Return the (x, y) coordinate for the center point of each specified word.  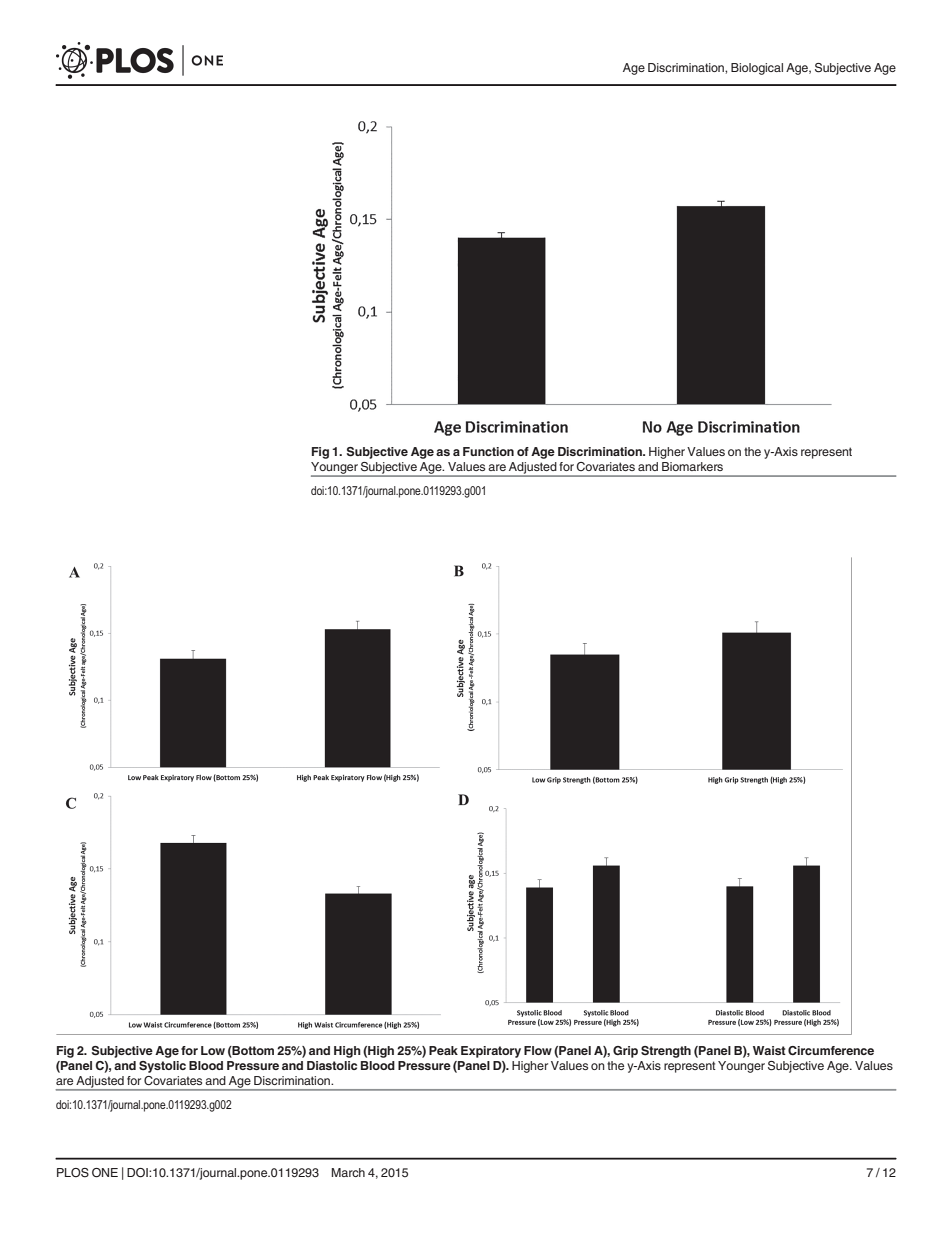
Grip (625, 1052)
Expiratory (491, 1052)
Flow (538, 1050)
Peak (443, 1050)
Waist (769, 1050)
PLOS (73, 1173)
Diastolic (332, 1065)
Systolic (162, 1067)
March (348, 1172)
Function (488, 451)
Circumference (831, 1050)
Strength (666, 1052)
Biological (757, 69)
